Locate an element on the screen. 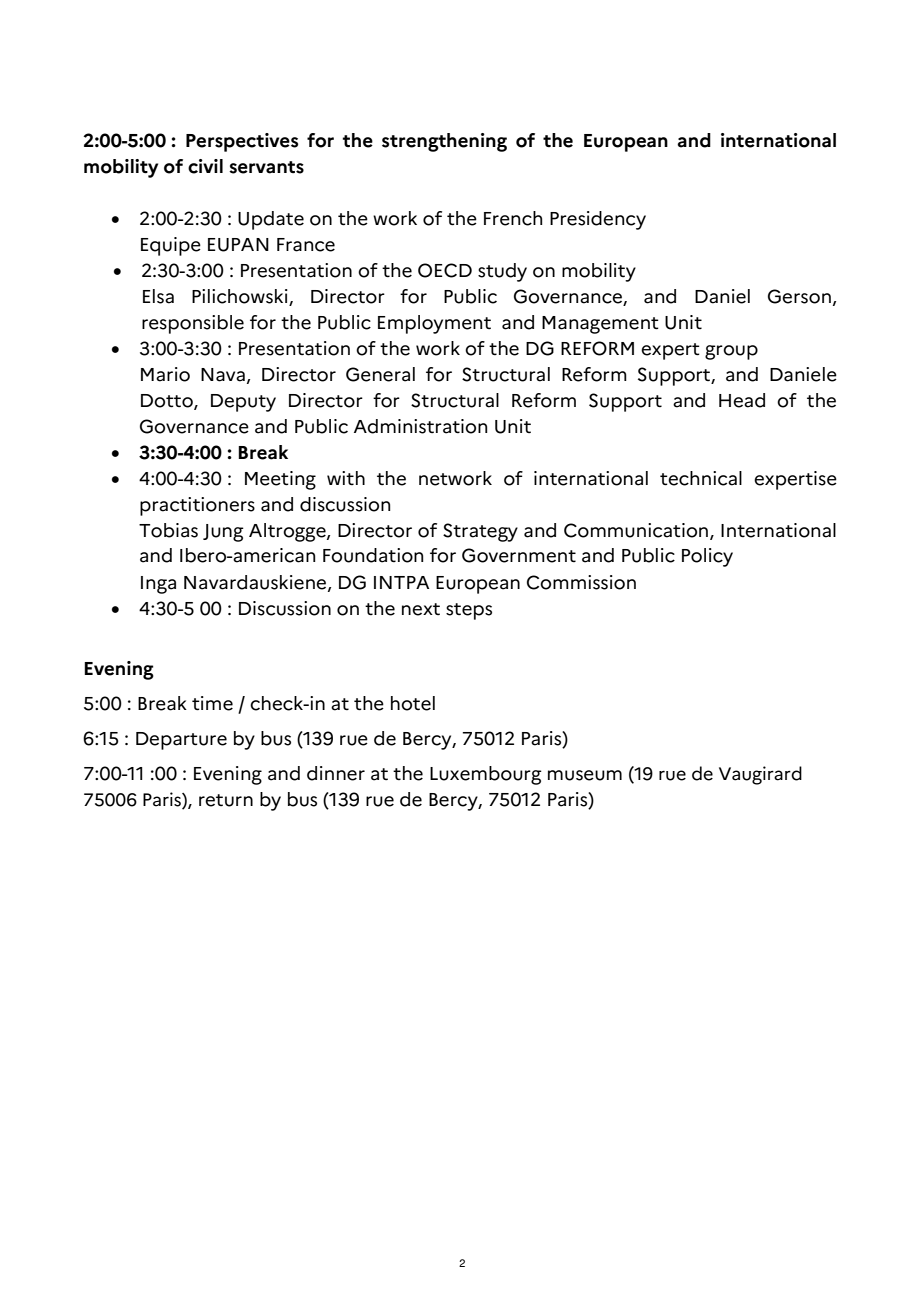  Luxembourg is located at coordinates (486, 775).
